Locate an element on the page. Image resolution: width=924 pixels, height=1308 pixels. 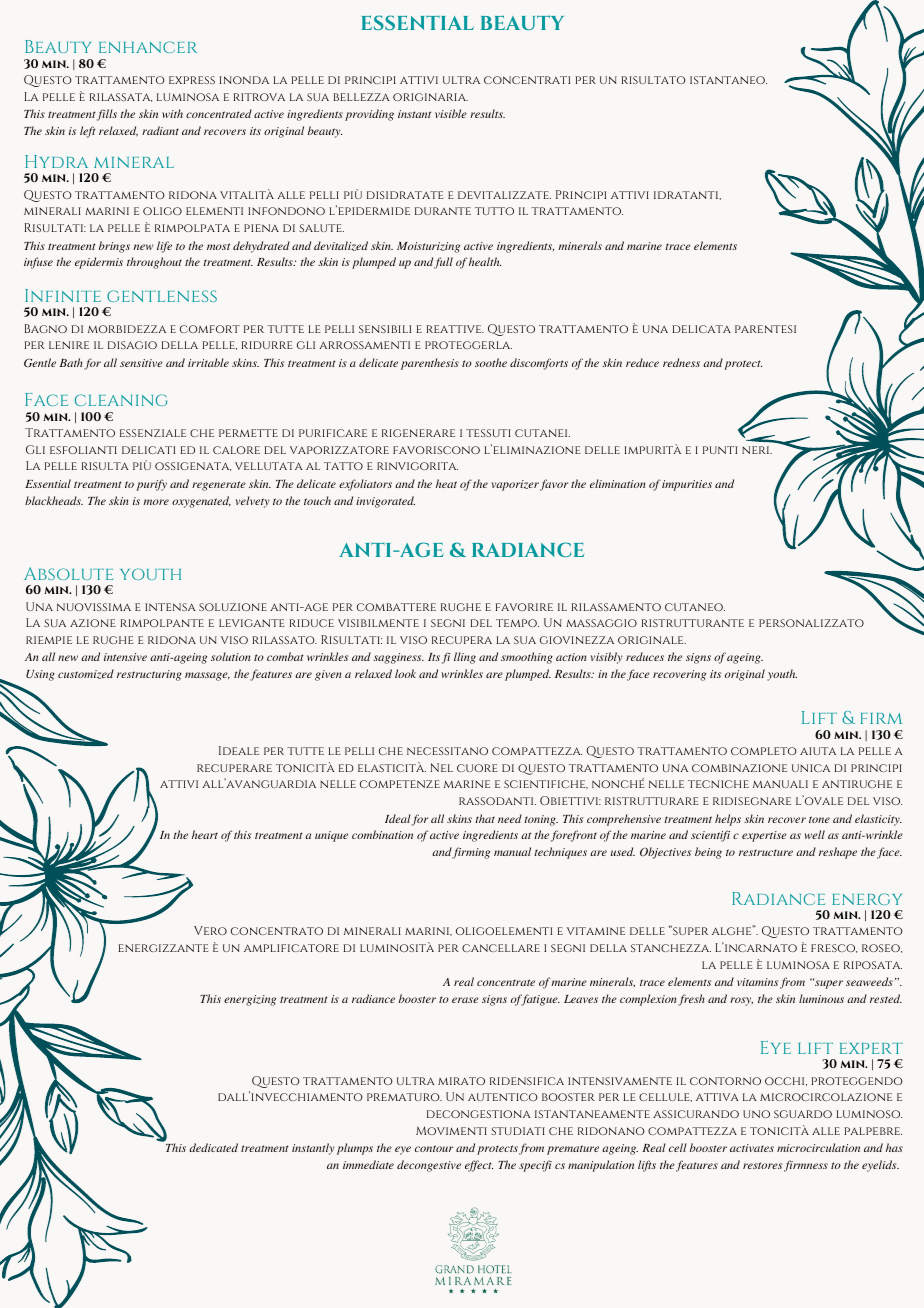
dedicated is located at coordinates (213, 1147).
